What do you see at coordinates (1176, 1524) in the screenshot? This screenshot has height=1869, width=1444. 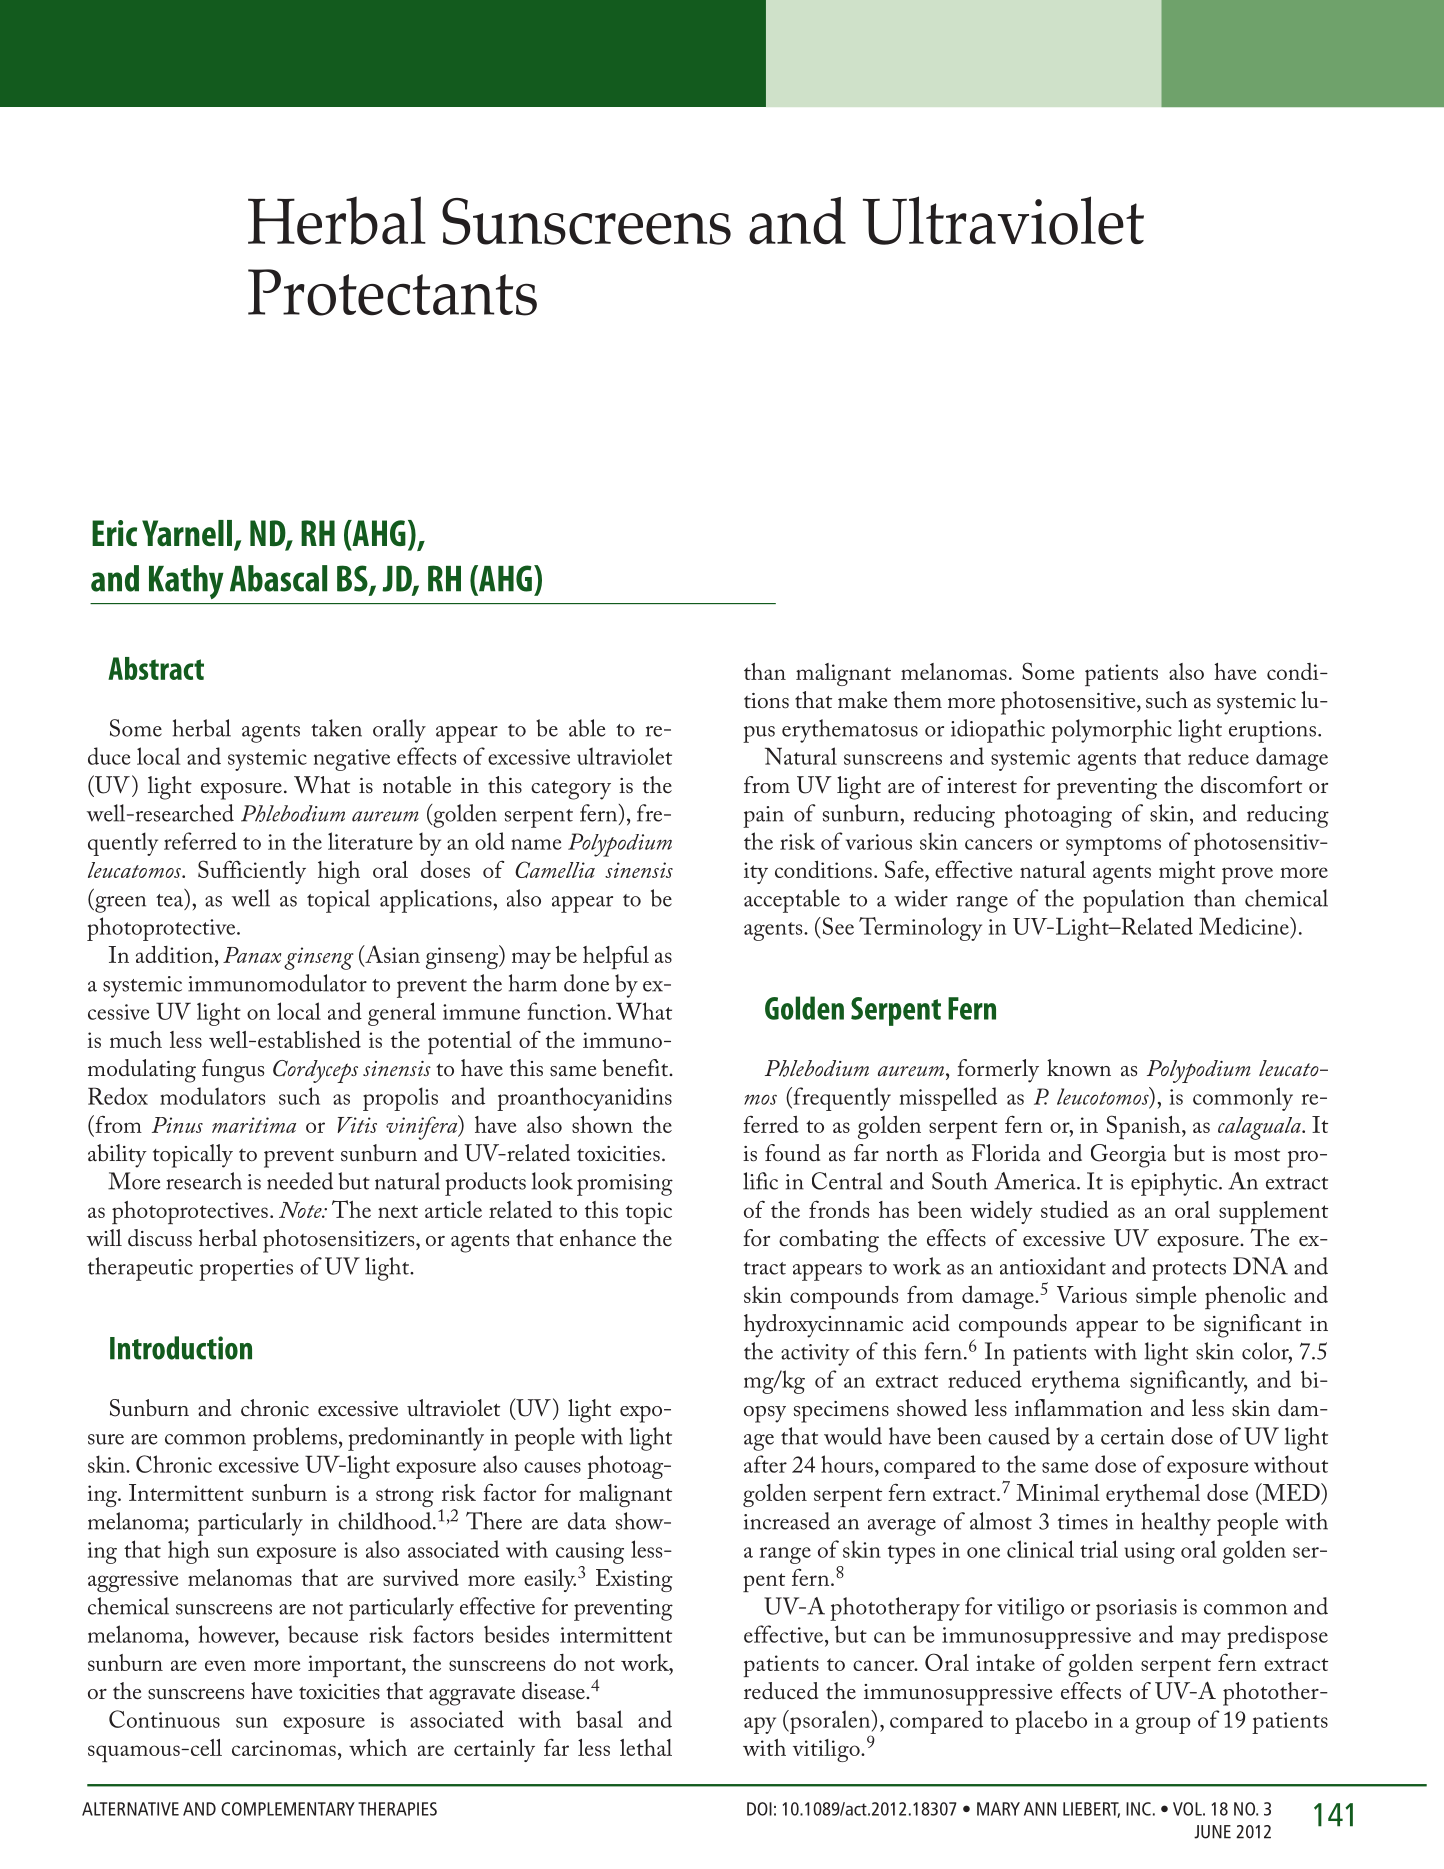 I see `healthy` at bounding box center [1176, 1524].
